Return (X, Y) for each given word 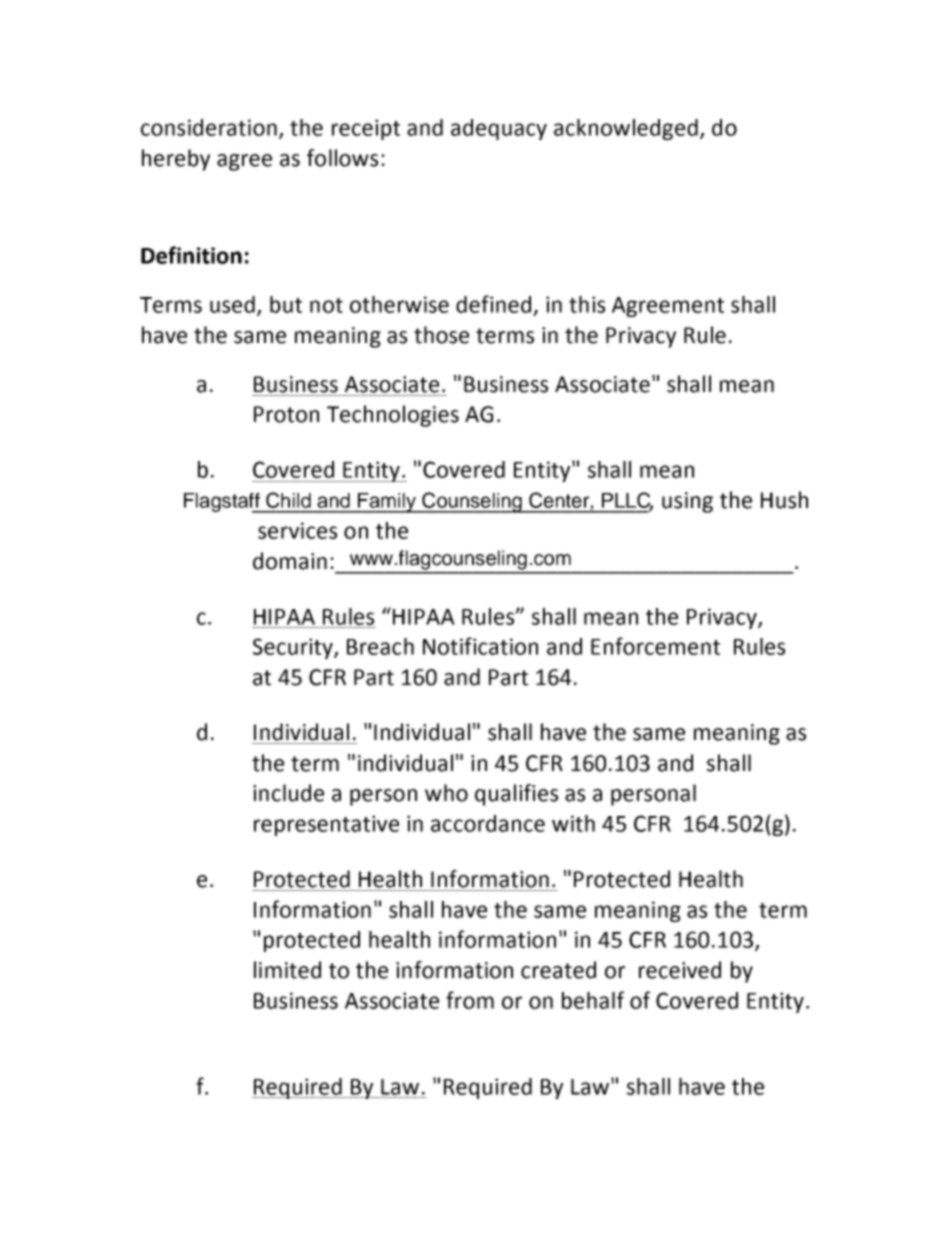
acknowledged (626, 129)
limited (287, 970)
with (573, 823)
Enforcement (655, 646)
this (587, 304)
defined (493, 304)
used (232, 304)
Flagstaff (223, 503)
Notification (480, 646)
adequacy (499, 129)
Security (294, 648)
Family (387, 503)
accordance (488, 823)
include (288, 793)
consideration (209, 127)
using (687, 502)
